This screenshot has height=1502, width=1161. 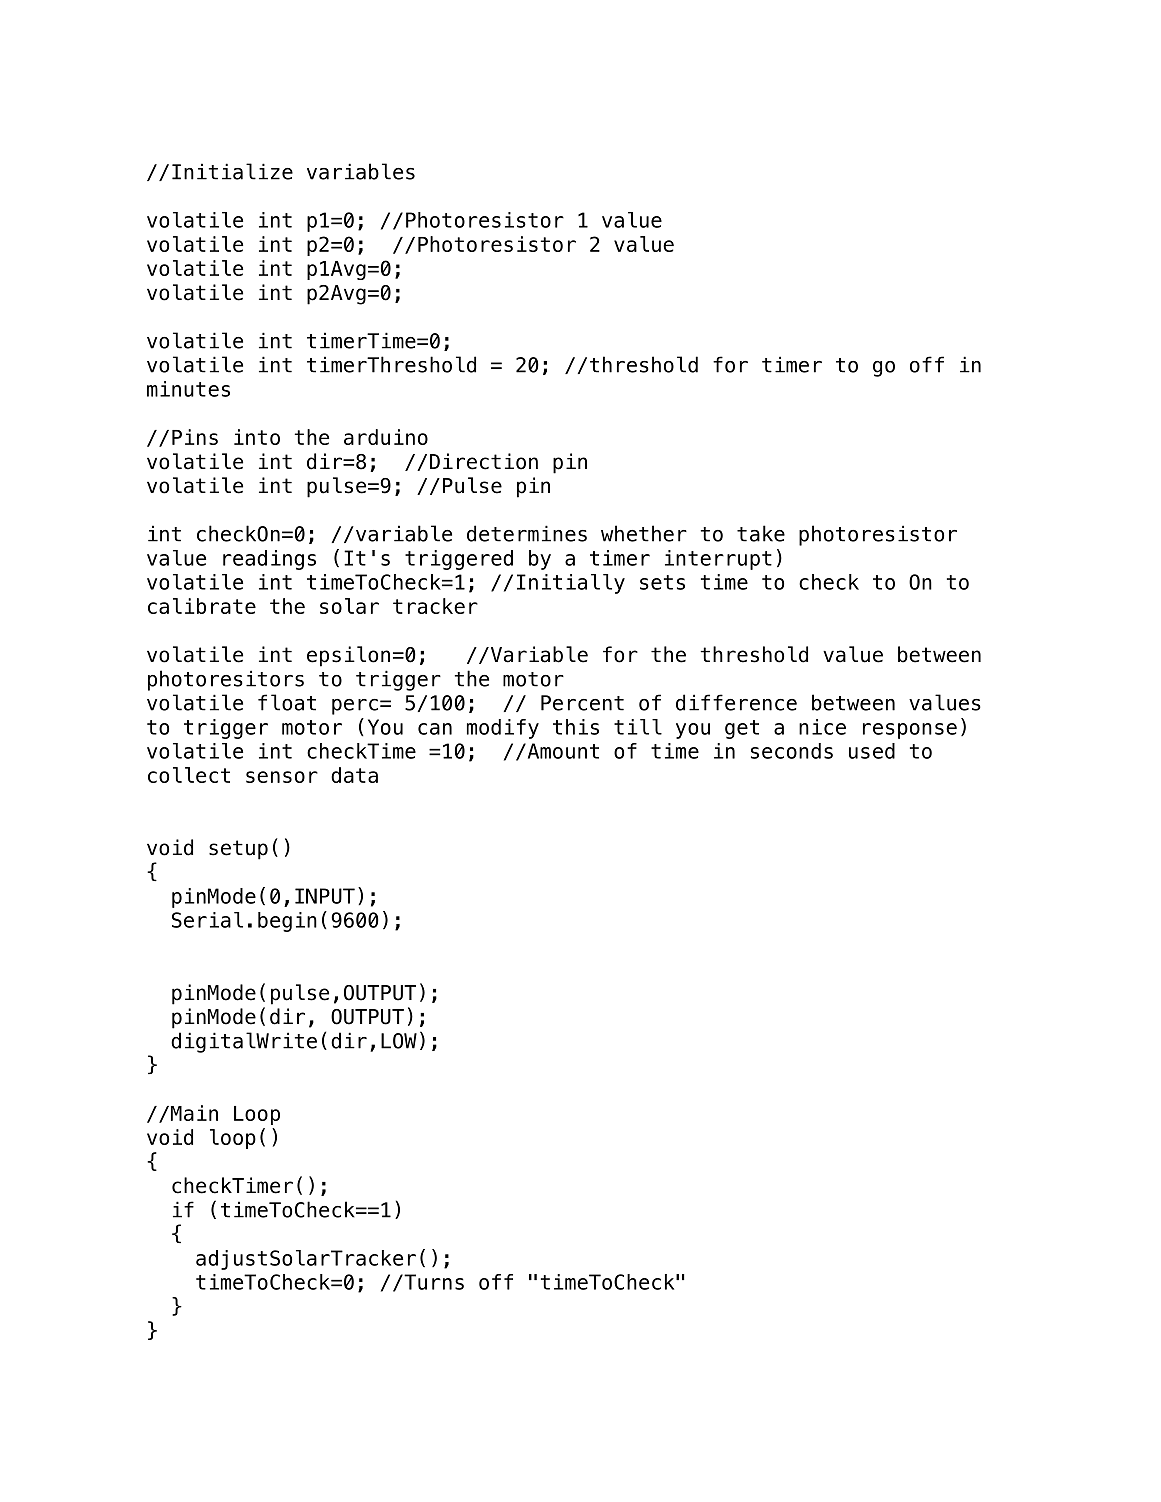 What do you see at coordinates (718, 560) in the screenshot?
I see `interrupt` at bounding box center [718, 560].
